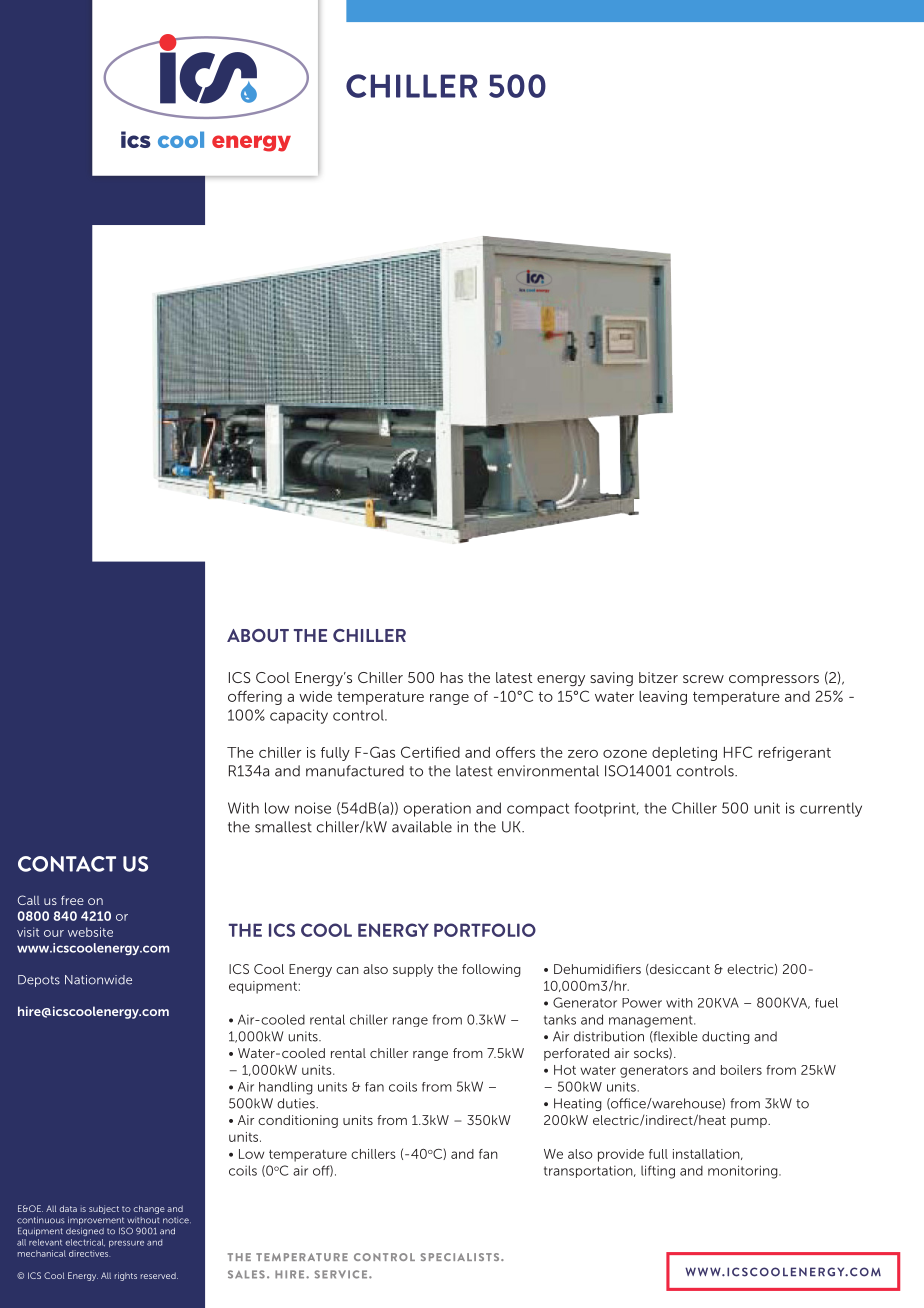  What do you see at coordinates (126, 1244) in the image?
I see `pressure` at bounding box center [126, 1244].
